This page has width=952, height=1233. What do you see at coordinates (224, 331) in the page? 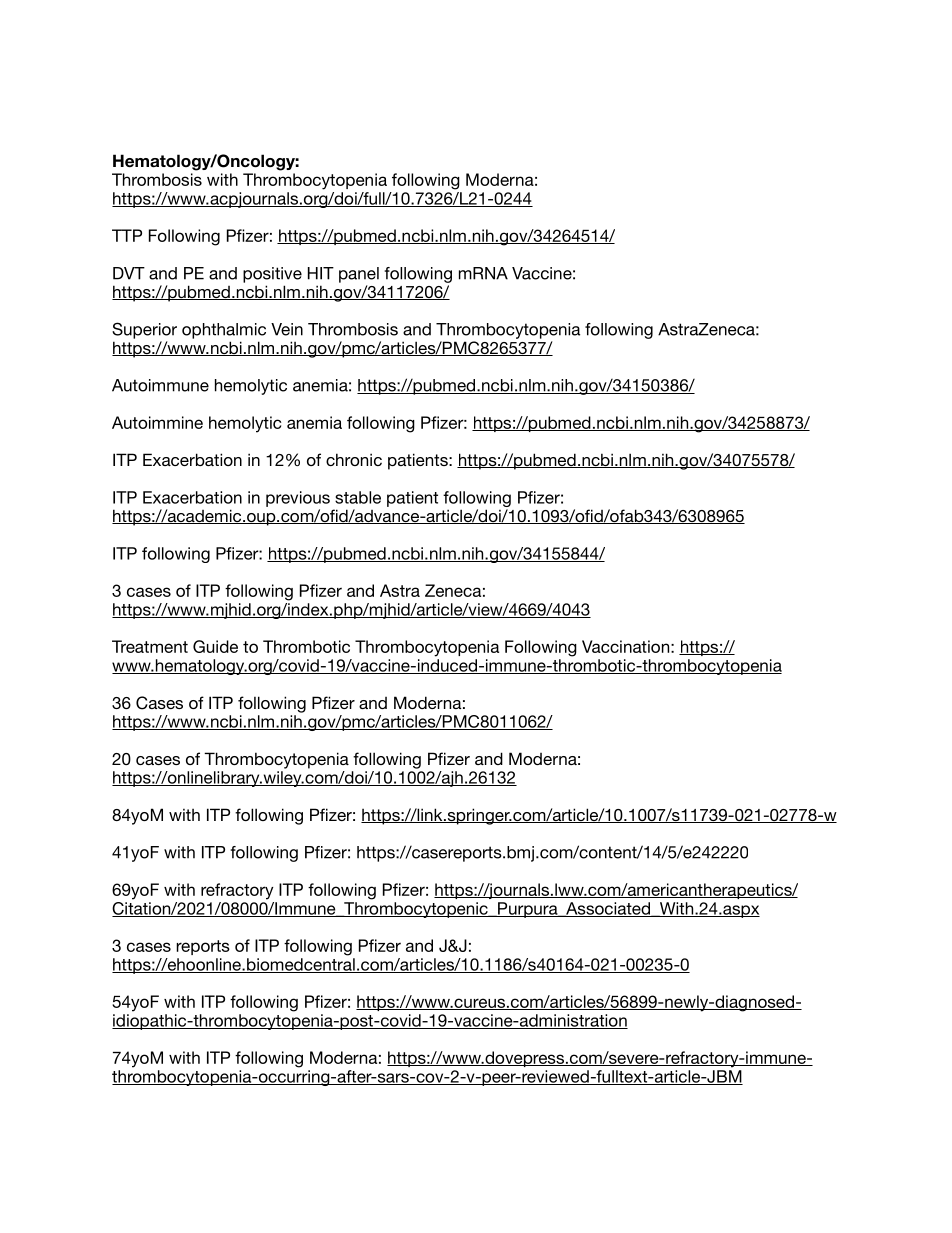
I see `ophthalmic` at bounding box center [224, 331].
